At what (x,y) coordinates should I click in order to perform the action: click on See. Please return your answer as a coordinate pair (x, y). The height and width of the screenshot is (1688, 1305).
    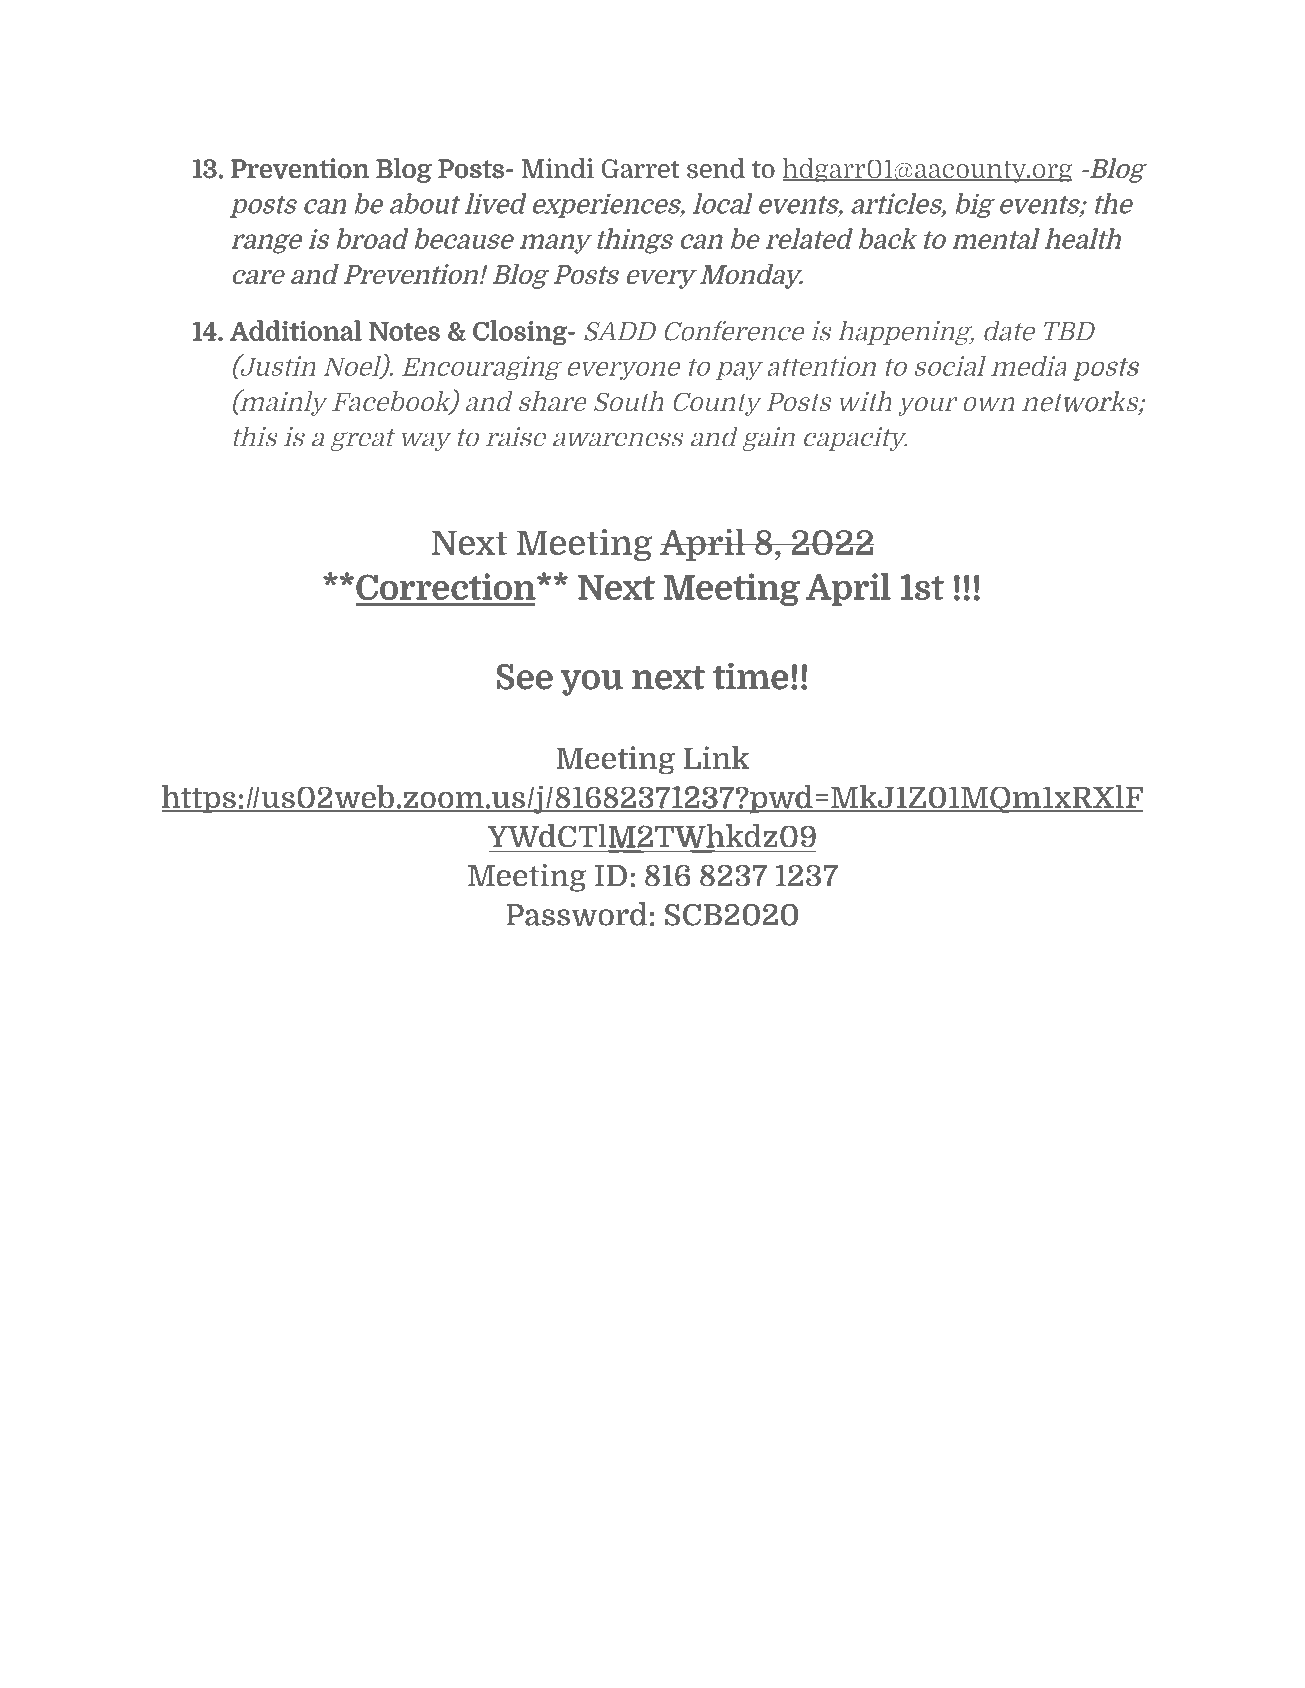
    Looking at the image, I should click on (525, 677).
